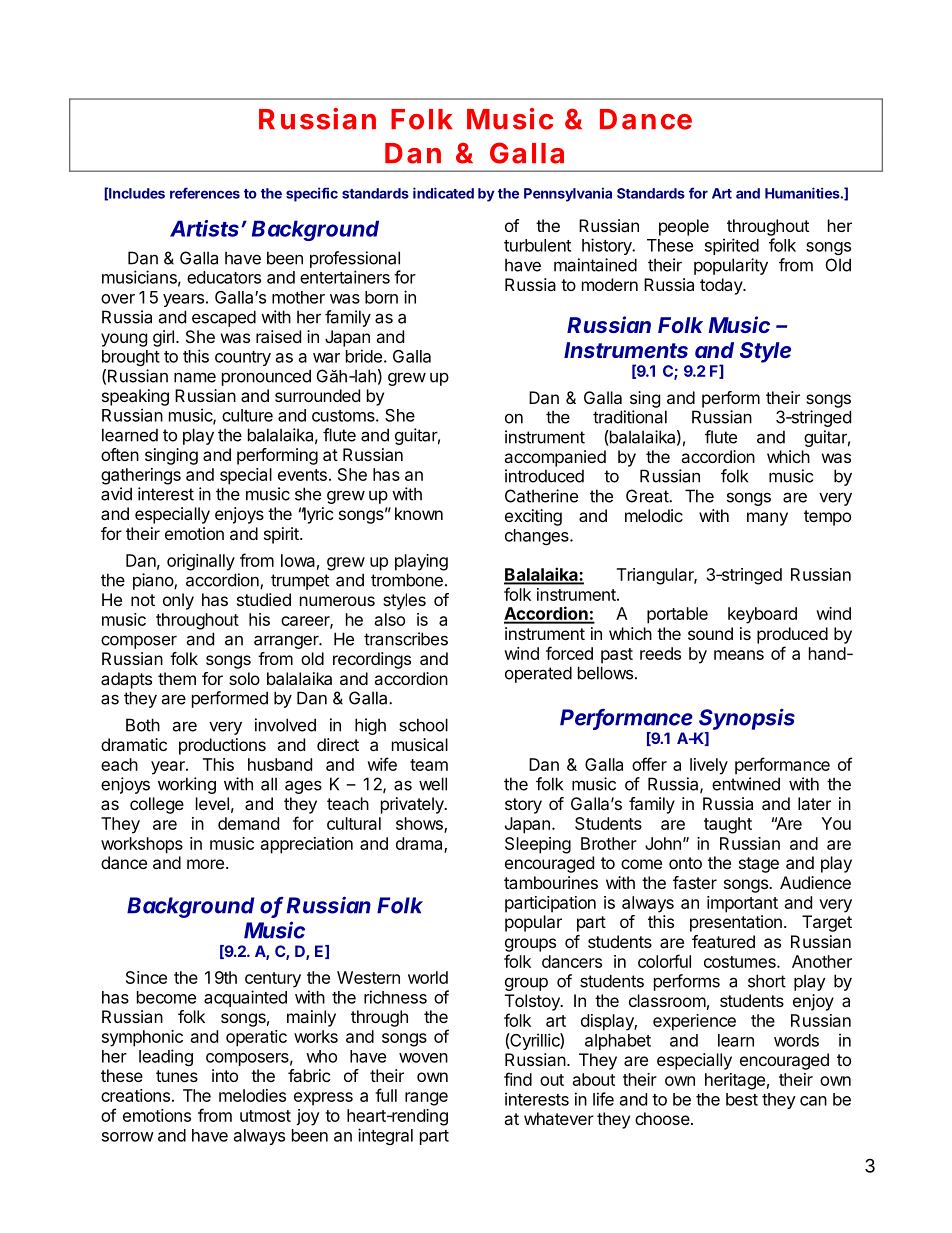 This screenshot has width=952, height=1233. What do you see at coordinates (538, 845) in the screenshot?
I see `Sleeping` at bounding box center [538, 845].
